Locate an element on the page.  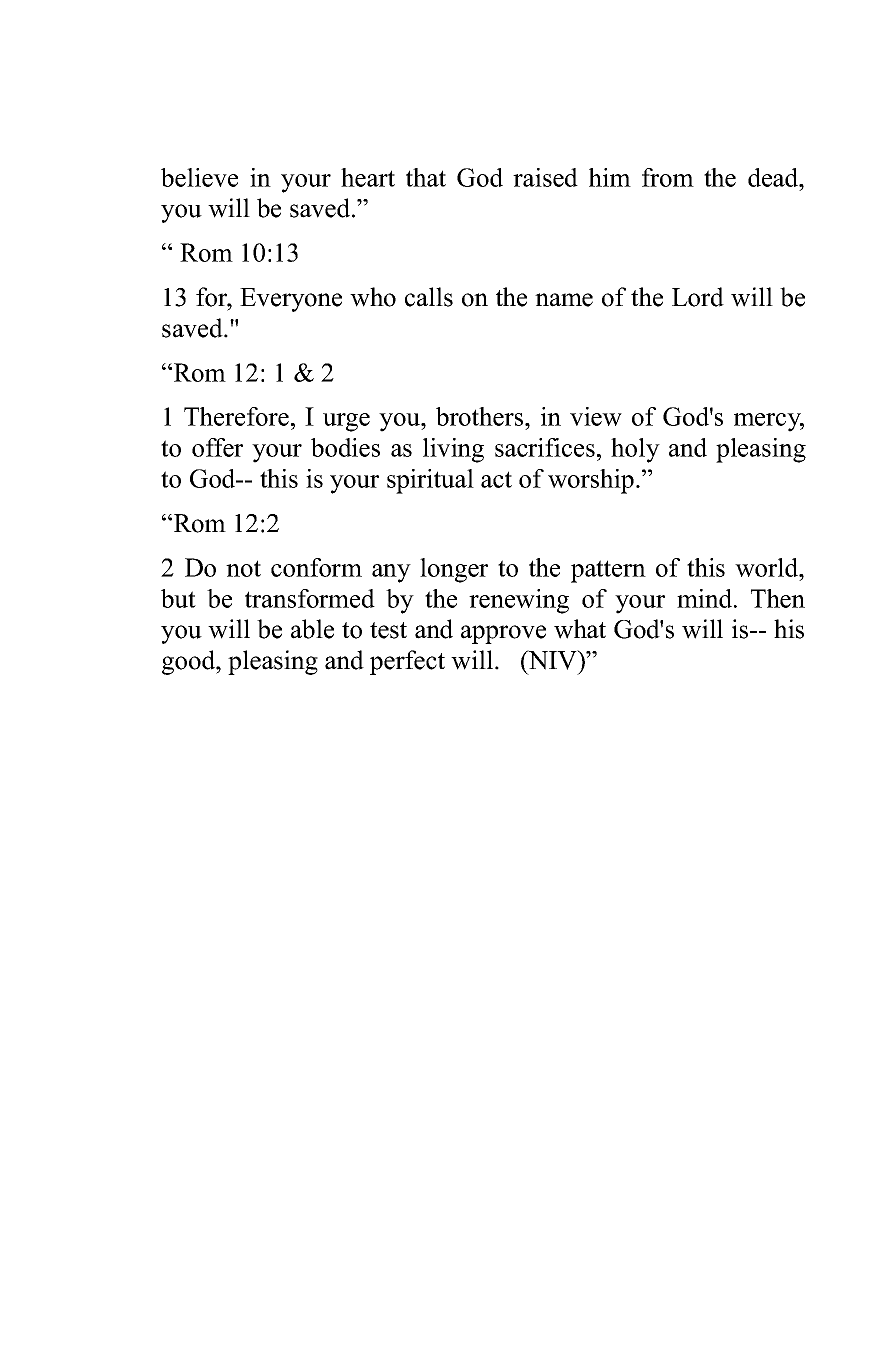
mind is located at coordinates (706, 598).
